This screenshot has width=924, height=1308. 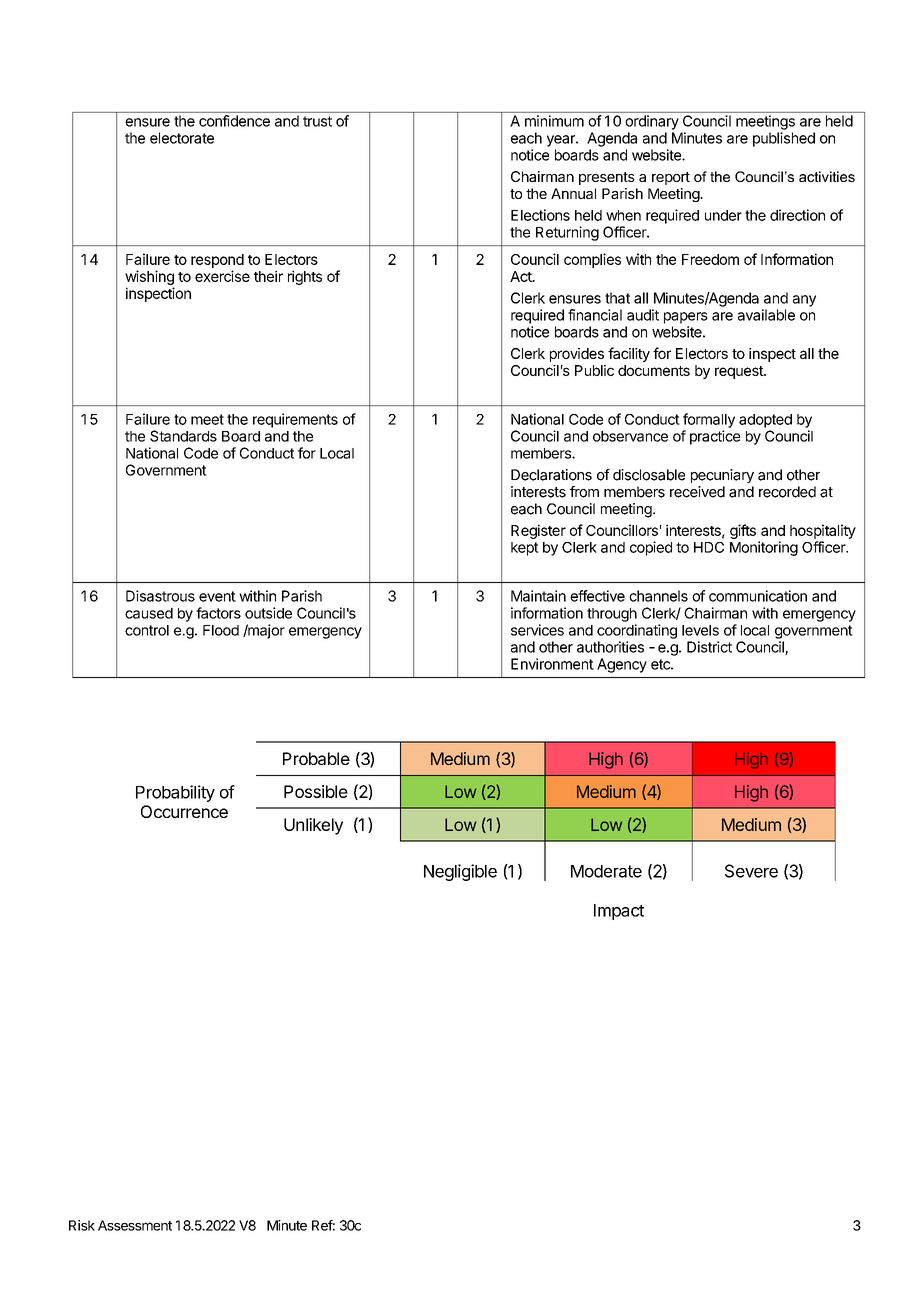 I want to click on Impact, so click(x=619, y=912).
